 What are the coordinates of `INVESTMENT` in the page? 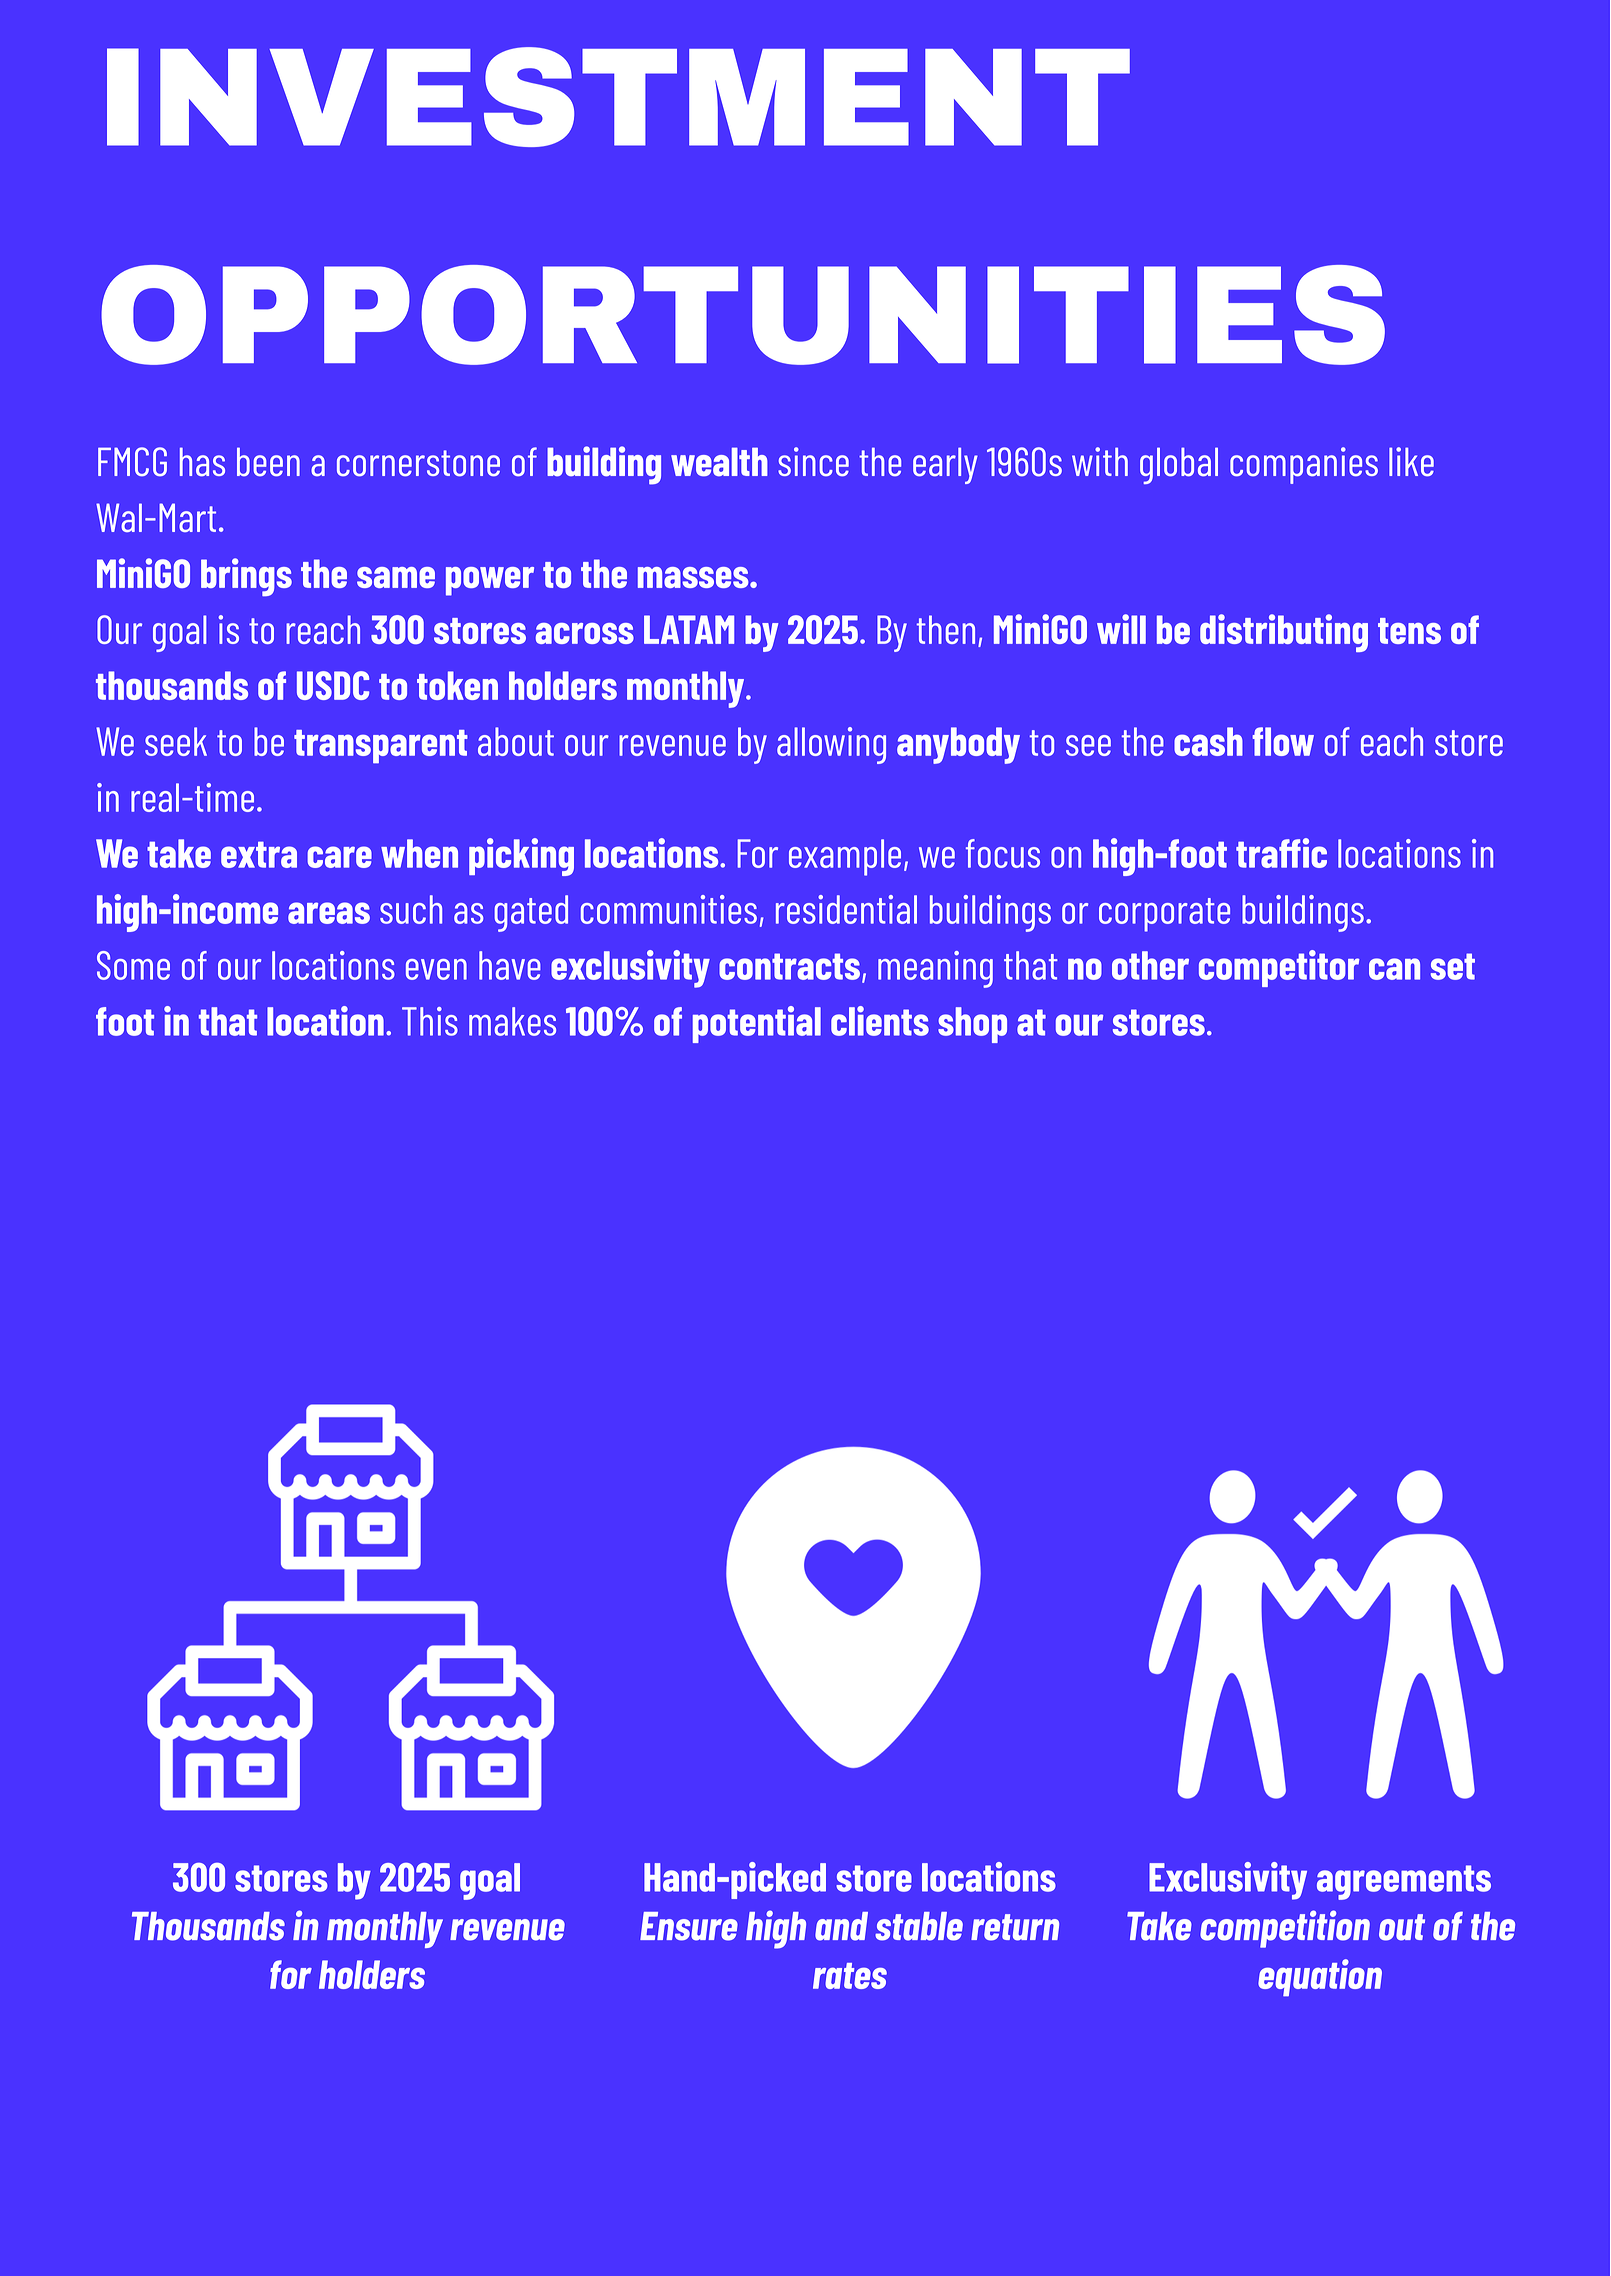 It's located at (618, 97).
